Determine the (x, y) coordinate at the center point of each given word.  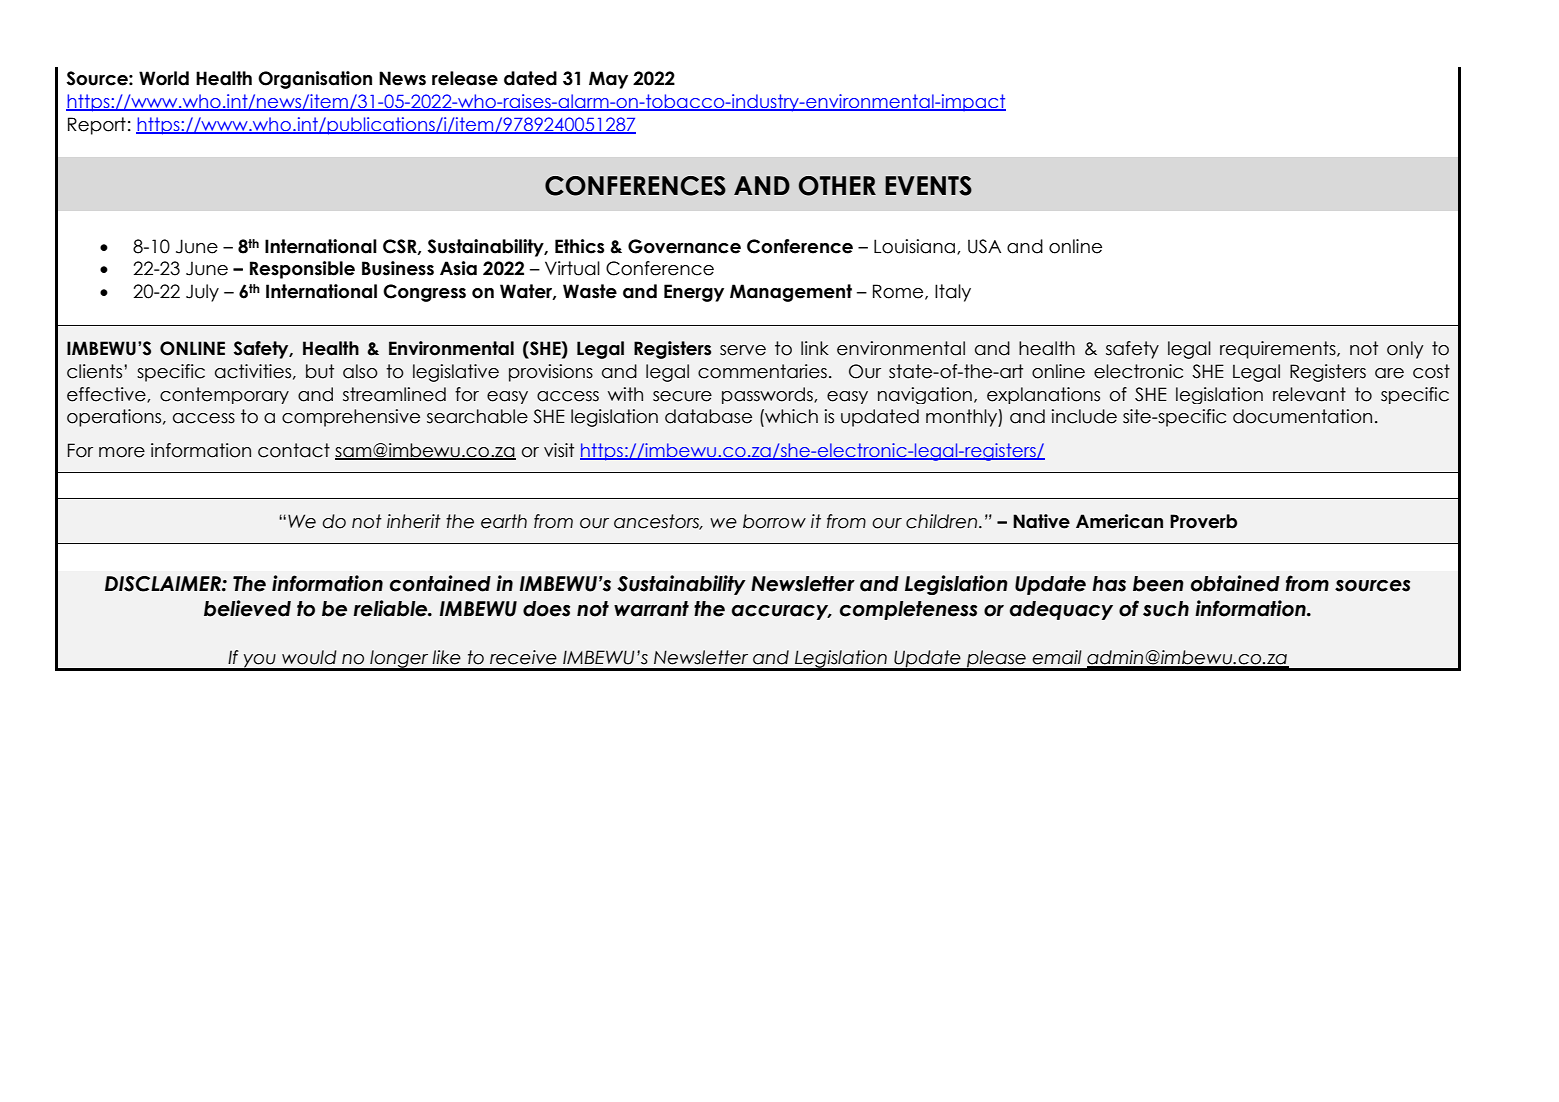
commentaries (762, 371)
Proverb (1203, 521)
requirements (1279, 350)
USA (984, 246)
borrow (774, 521)
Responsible (302, 270)
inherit (414, 521)
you (259, 662)
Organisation (315, 80)
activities (253, 371)
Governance (684, 246)
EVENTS (928, 186)
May (608, 80)
